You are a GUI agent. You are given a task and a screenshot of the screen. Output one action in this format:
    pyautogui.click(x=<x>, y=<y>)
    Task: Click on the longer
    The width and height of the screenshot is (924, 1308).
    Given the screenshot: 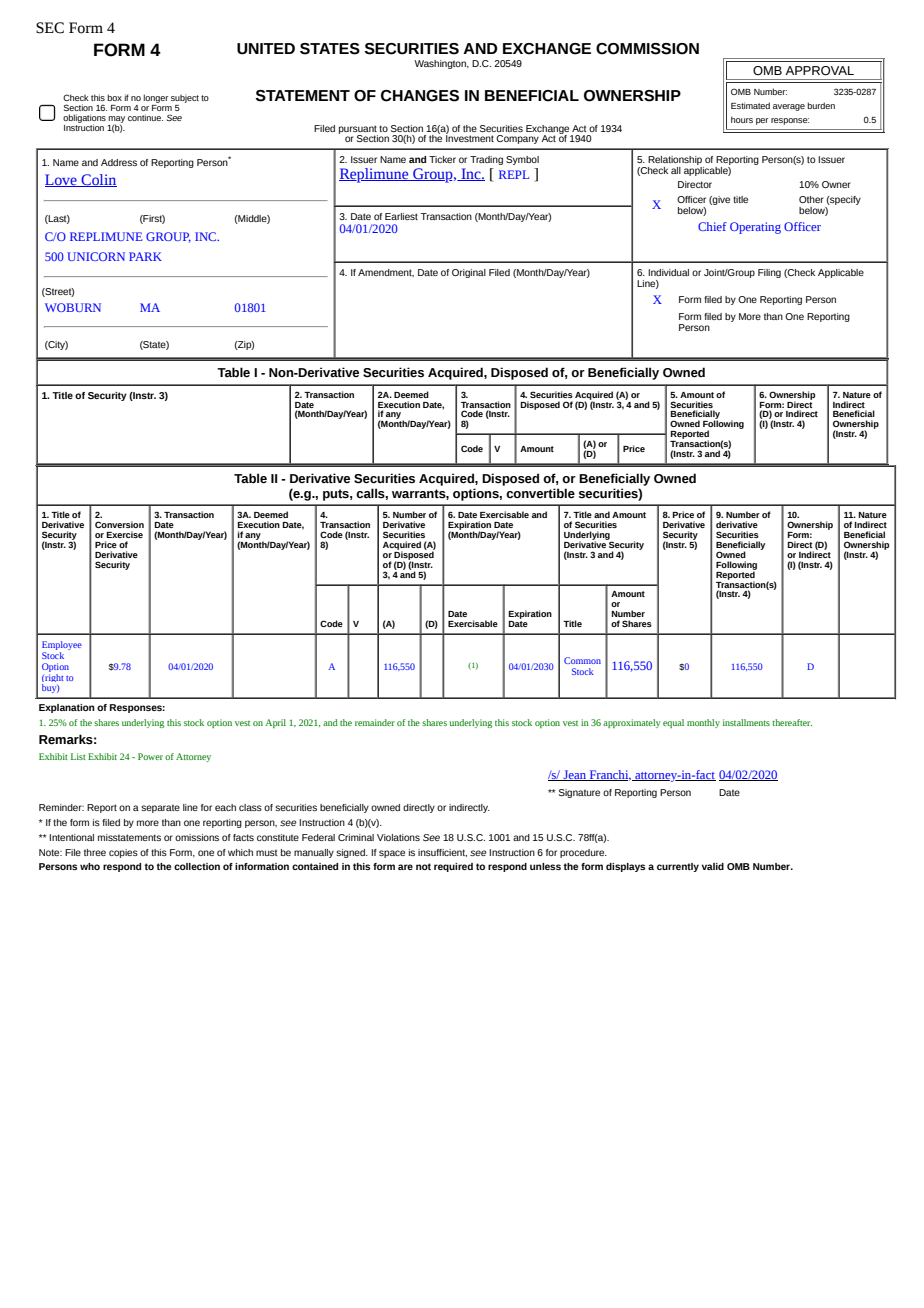 What is the action you would take?
    pyautogui.click(x=155, y=98)
